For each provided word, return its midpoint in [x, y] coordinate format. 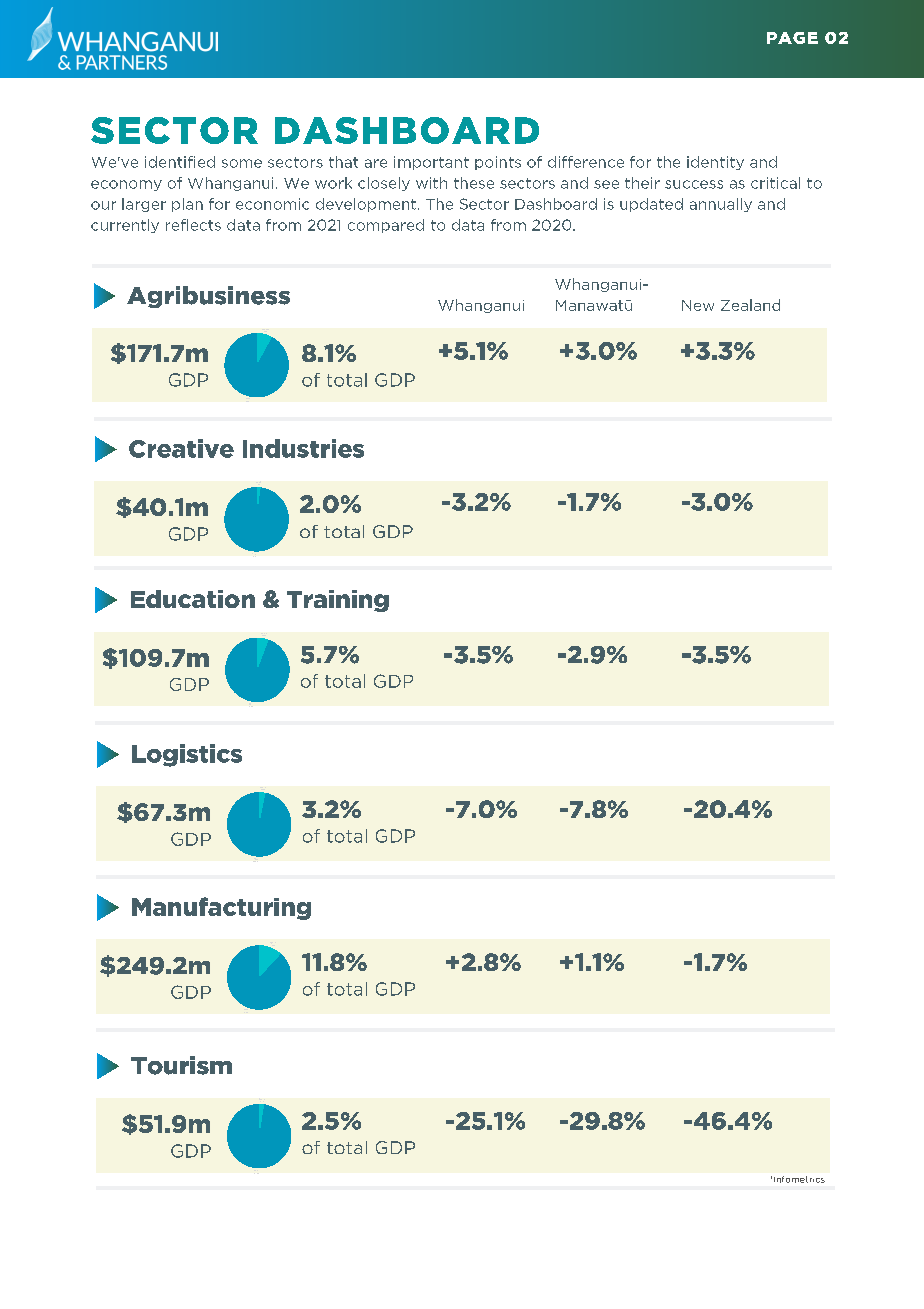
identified [180, 162]
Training [338, 601]
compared [386, 226]
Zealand [750, 305]
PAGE [792, 38]
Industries [303, 448]
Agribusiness [208, 297]
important [431, 163]
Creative [181, 448]
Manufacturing [221, 908]
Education [193, 599]
